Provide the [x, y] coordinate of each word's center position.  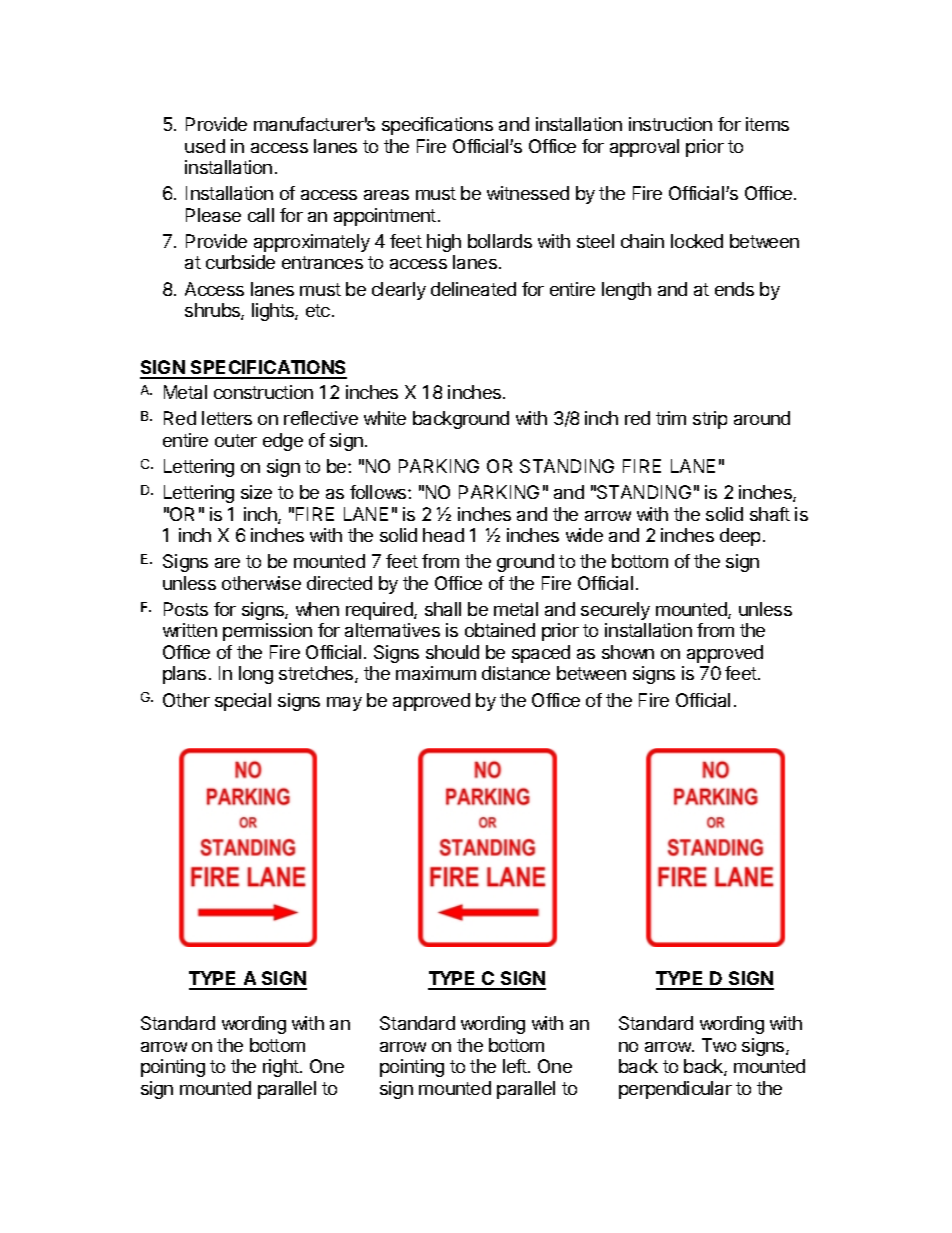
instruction [670, 124]
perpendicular [675, 1090]
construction [263, 392]
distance [516, 673]
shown [628, 652]
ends [734, 289]
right [282, 1068]
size [256, 492]
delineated [473, 289]
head [443, 535]
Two [719, 1045]
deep [740, 537]
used [205, 146]
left [516, 1066]
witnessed [528, 193]
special [243, 702]
